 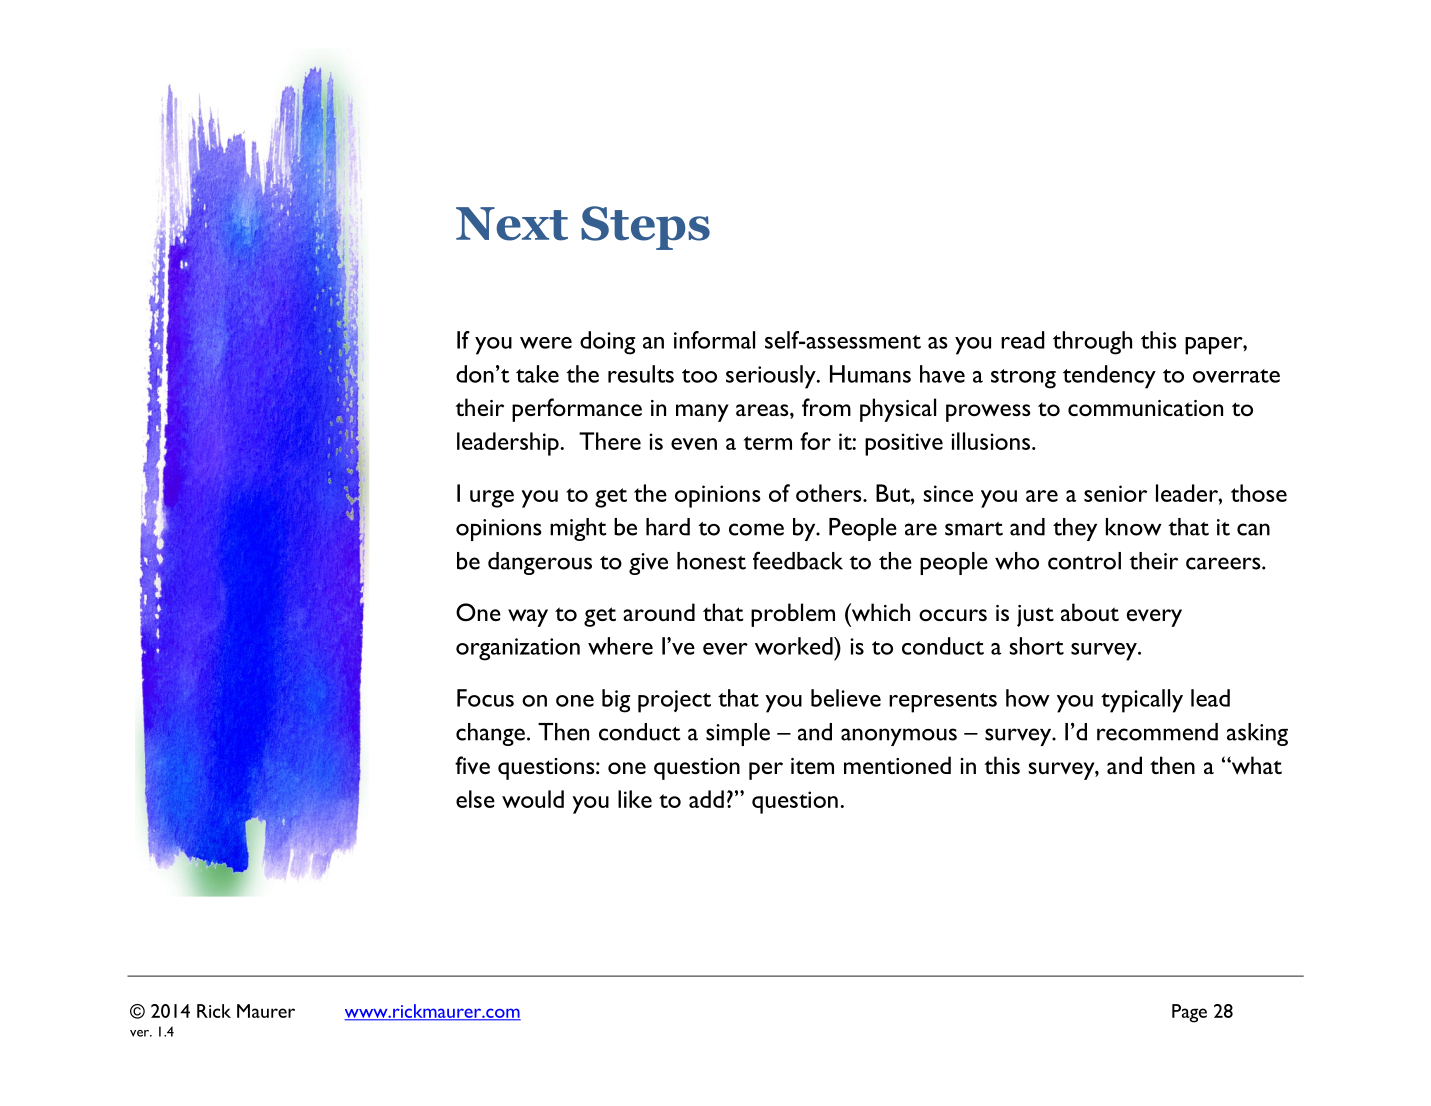 What do you see at coordinates (635, 799) in the screenshot?
I see `like` at bounding box center [635, 799].
